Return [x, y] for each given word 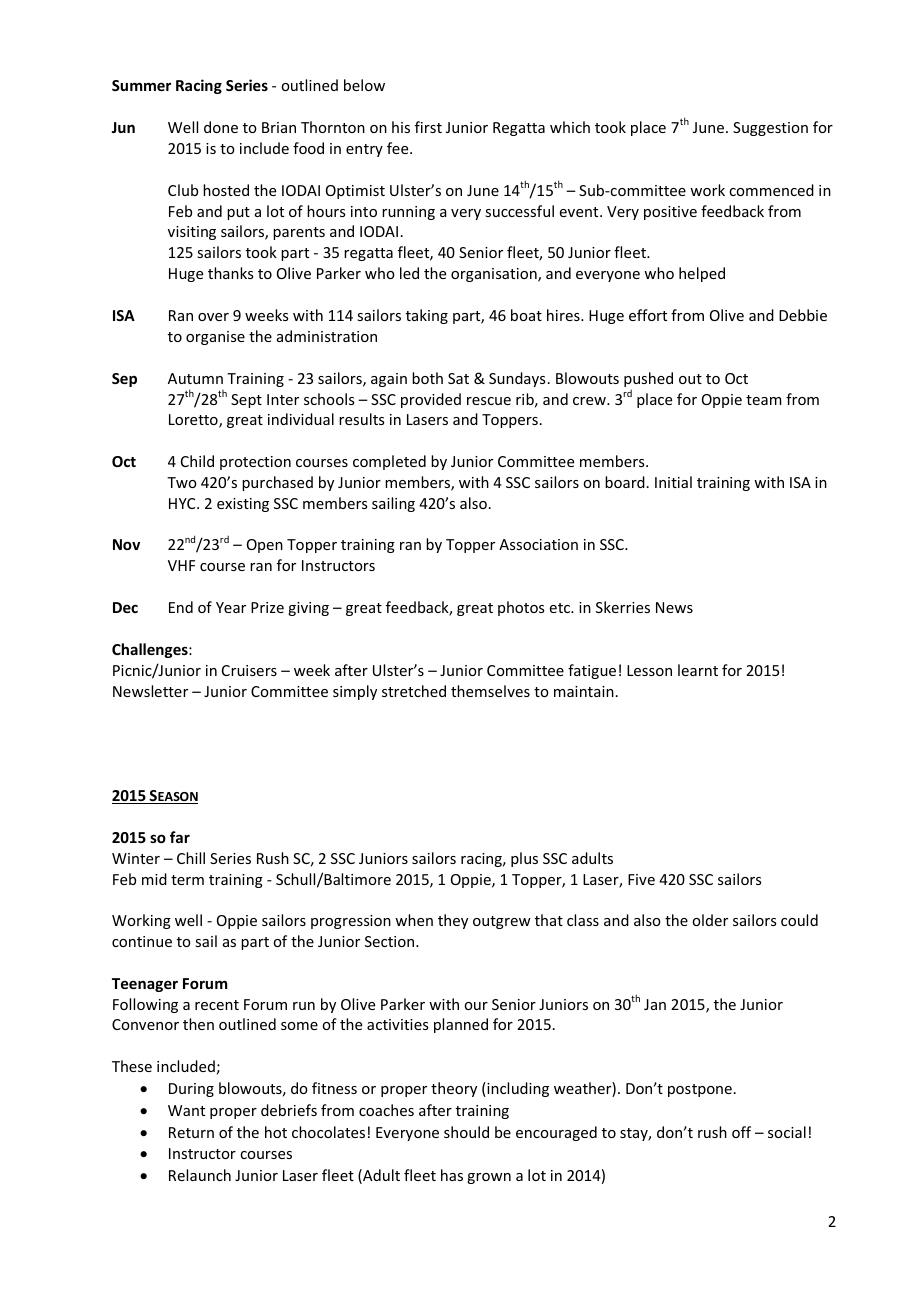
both [427, 378]
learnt [698, 670]
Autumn [195, 378]
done [221, 127]
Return [191, 1132]
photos [521, 608]
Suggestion [770, 129]
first [428, 127]
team [764, 400]
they [453, 921]
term [187, 880]
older [710, 920]
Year [231, 607]
